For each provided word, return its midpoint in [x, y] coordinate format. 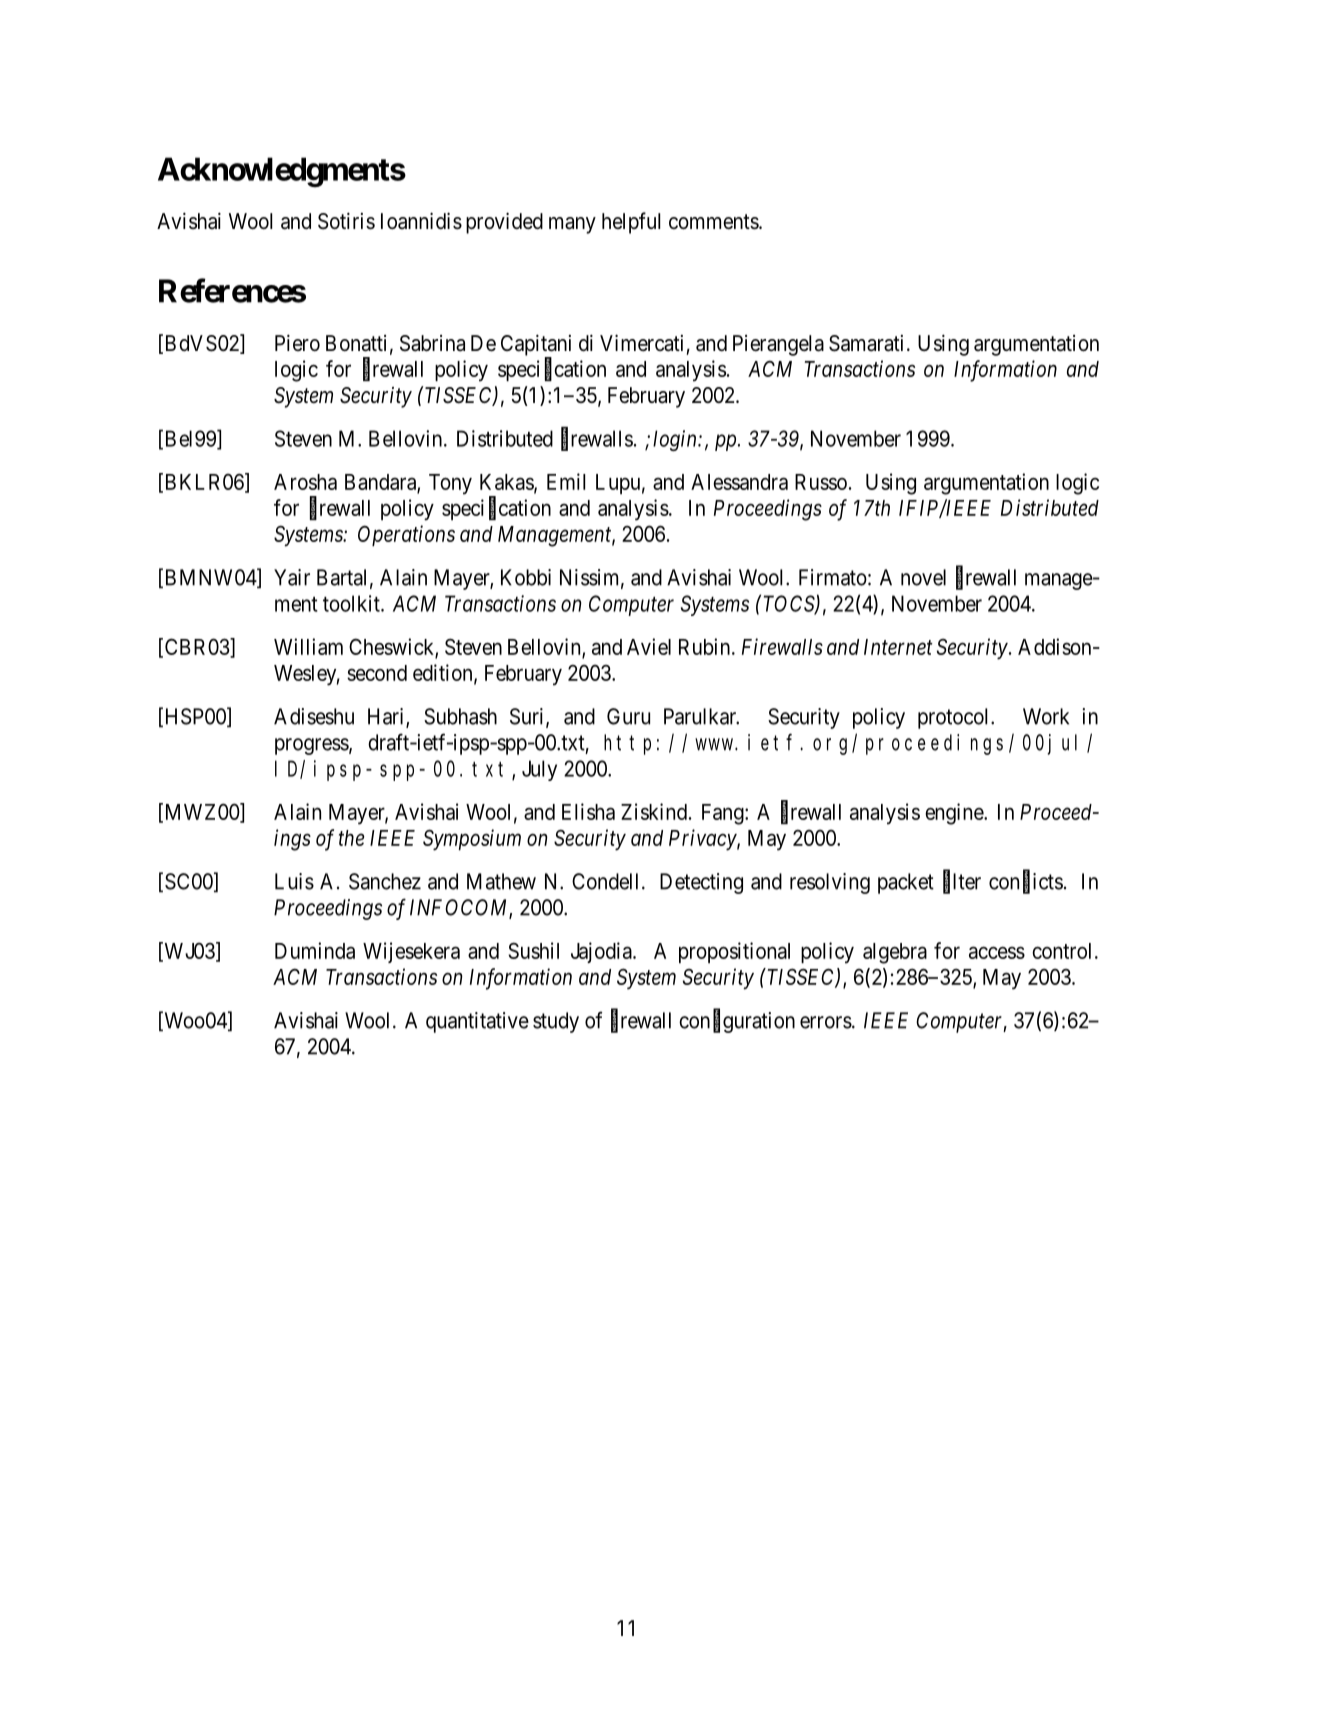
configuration [737, 1022]
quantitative [477, 1022]
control [1064, 951]
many [572, 225]
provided [504, 223]
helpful [631, 223]
